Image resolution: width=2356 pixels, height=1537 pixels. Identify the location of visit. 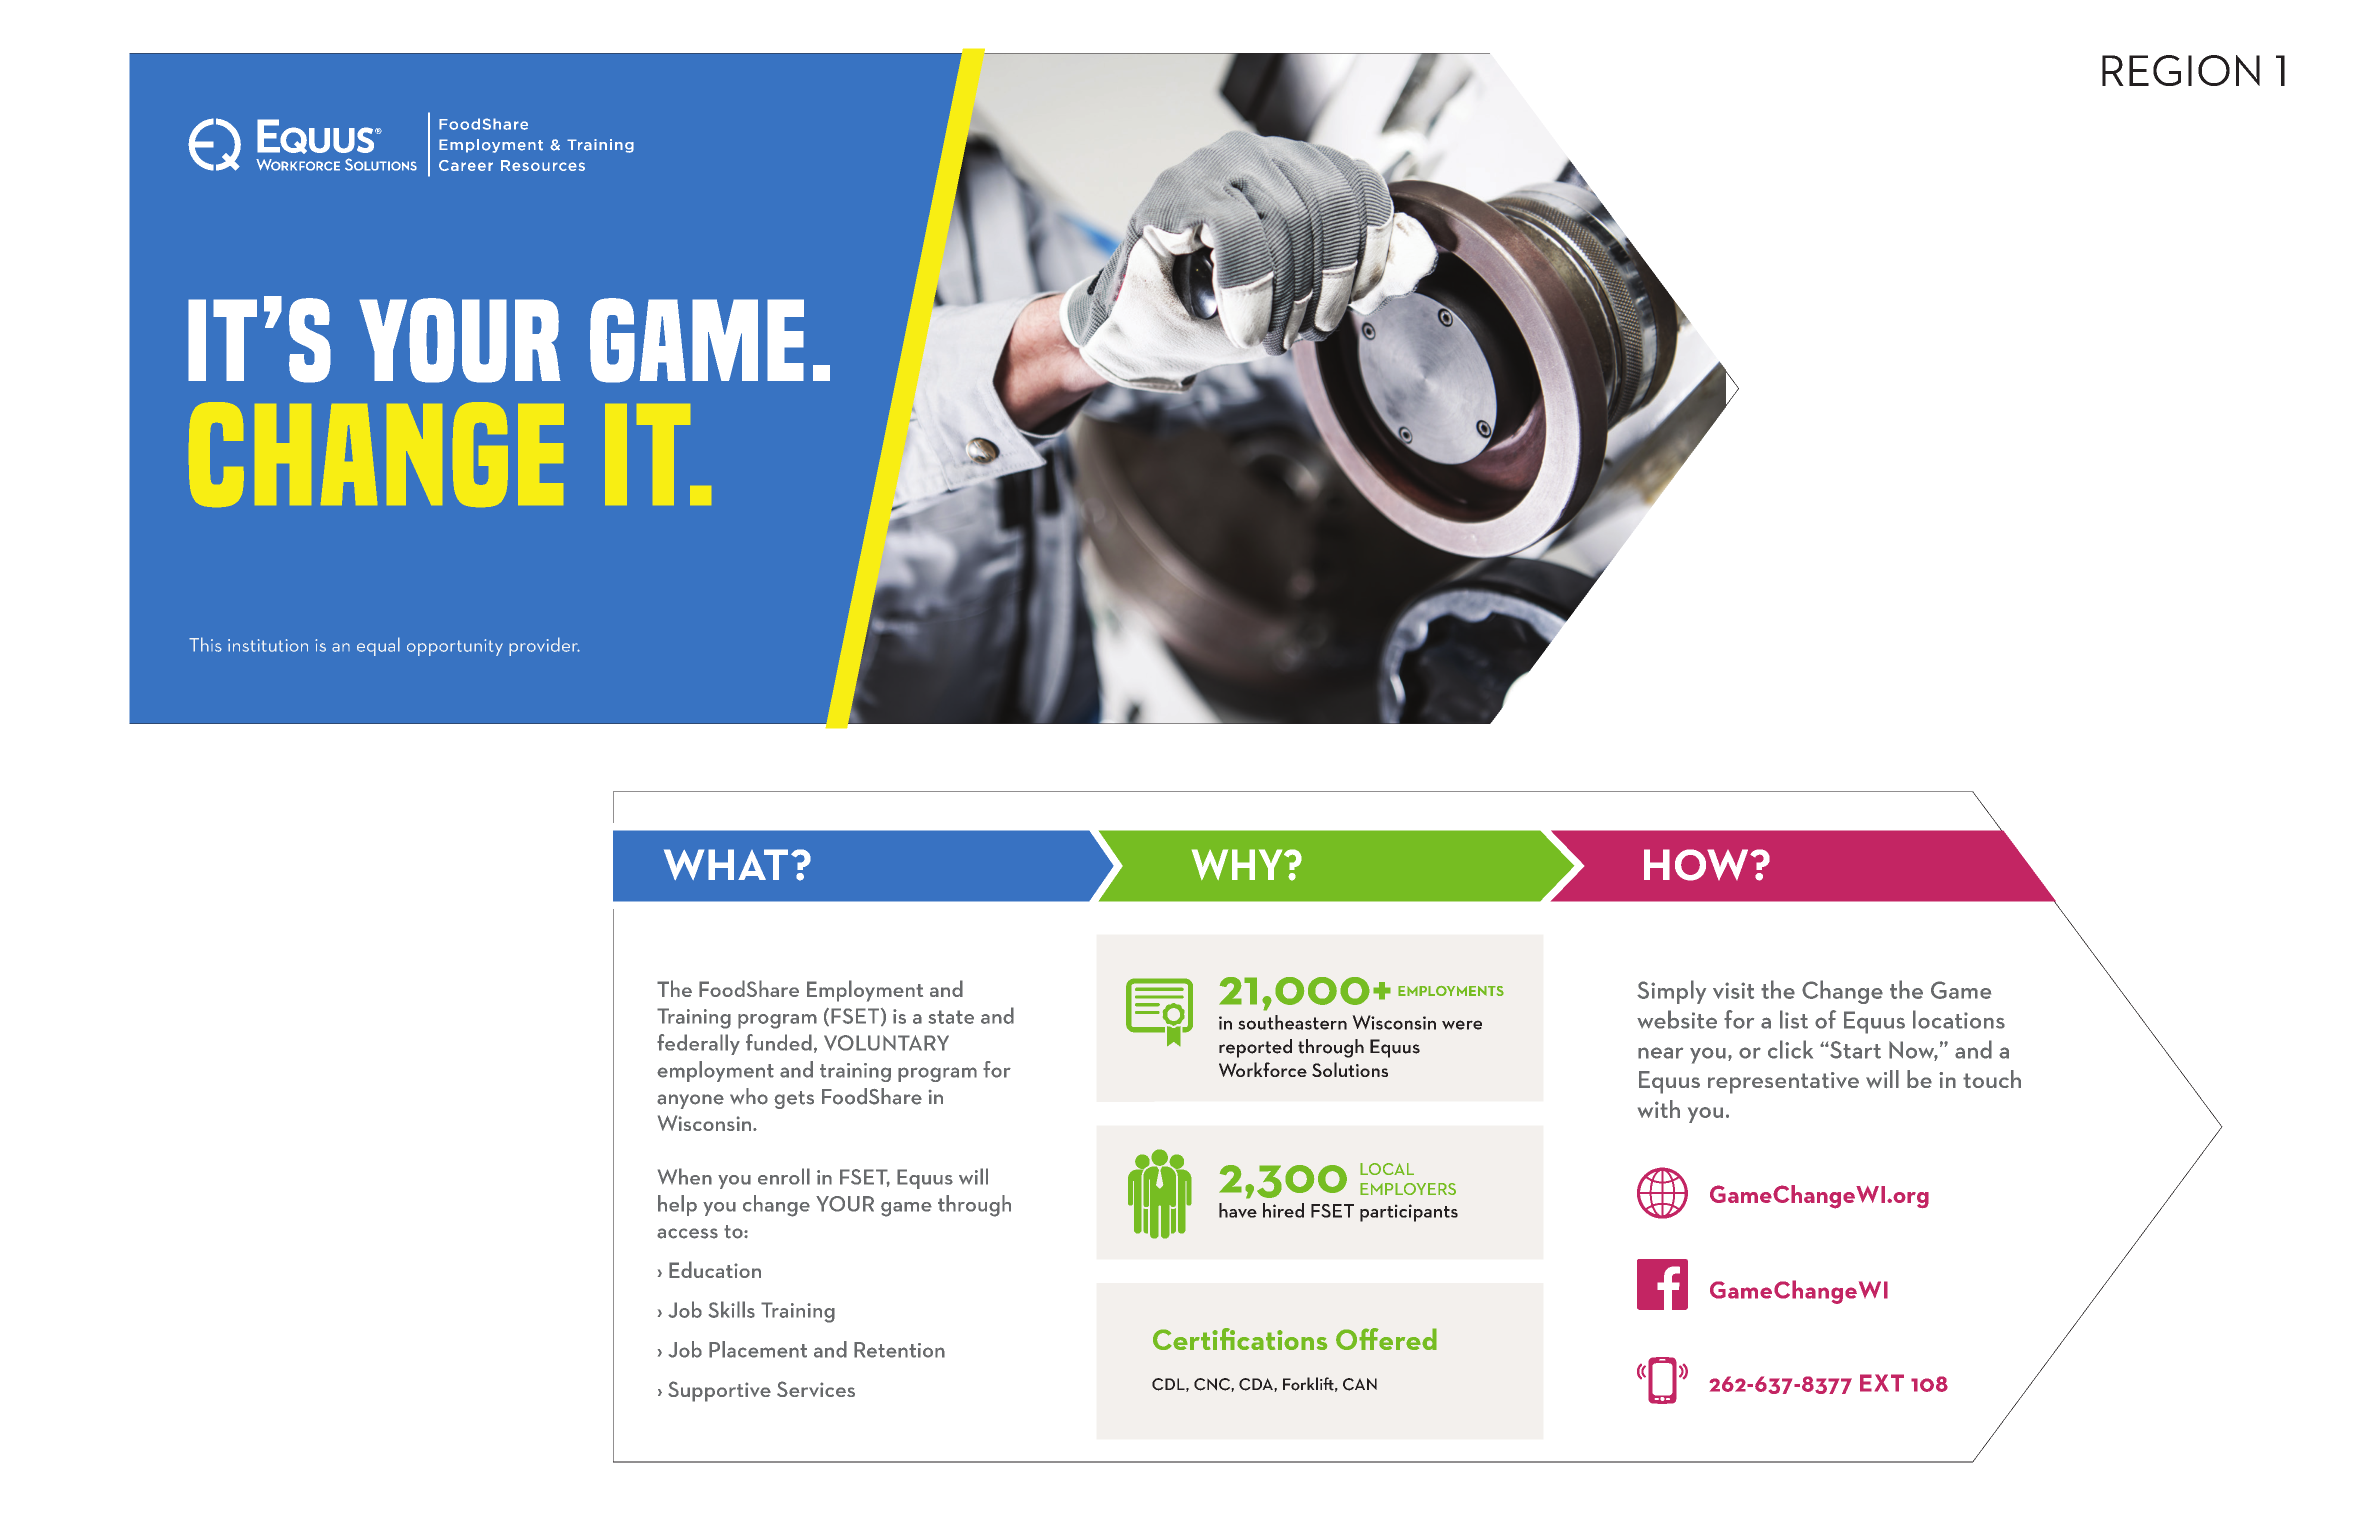
(1733, 990).
